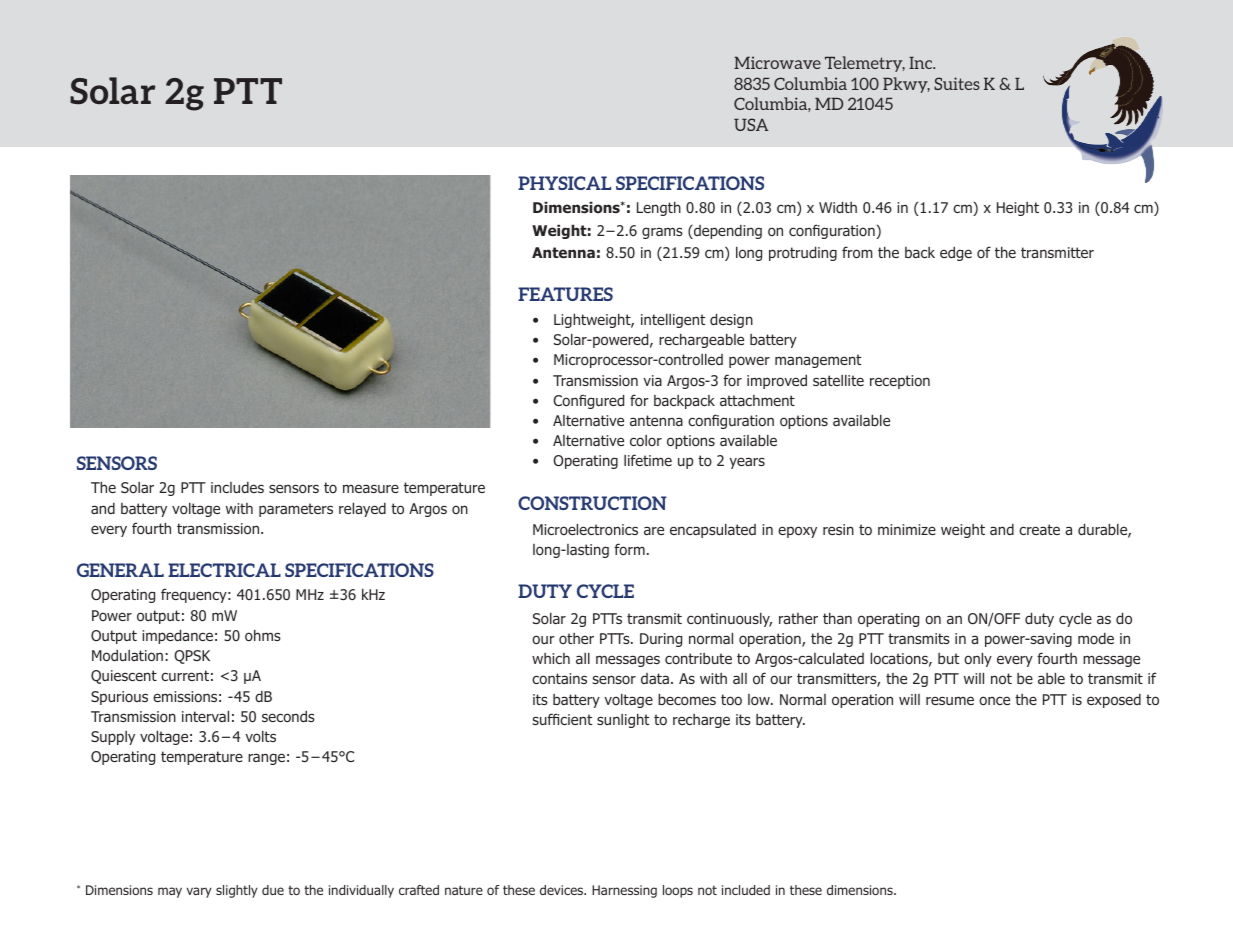 The width and height of the screenshot is (1233, 952). Describe the element at coordinates (564, 183) in the screenshot. I see `PHYSICAL` at that location.
